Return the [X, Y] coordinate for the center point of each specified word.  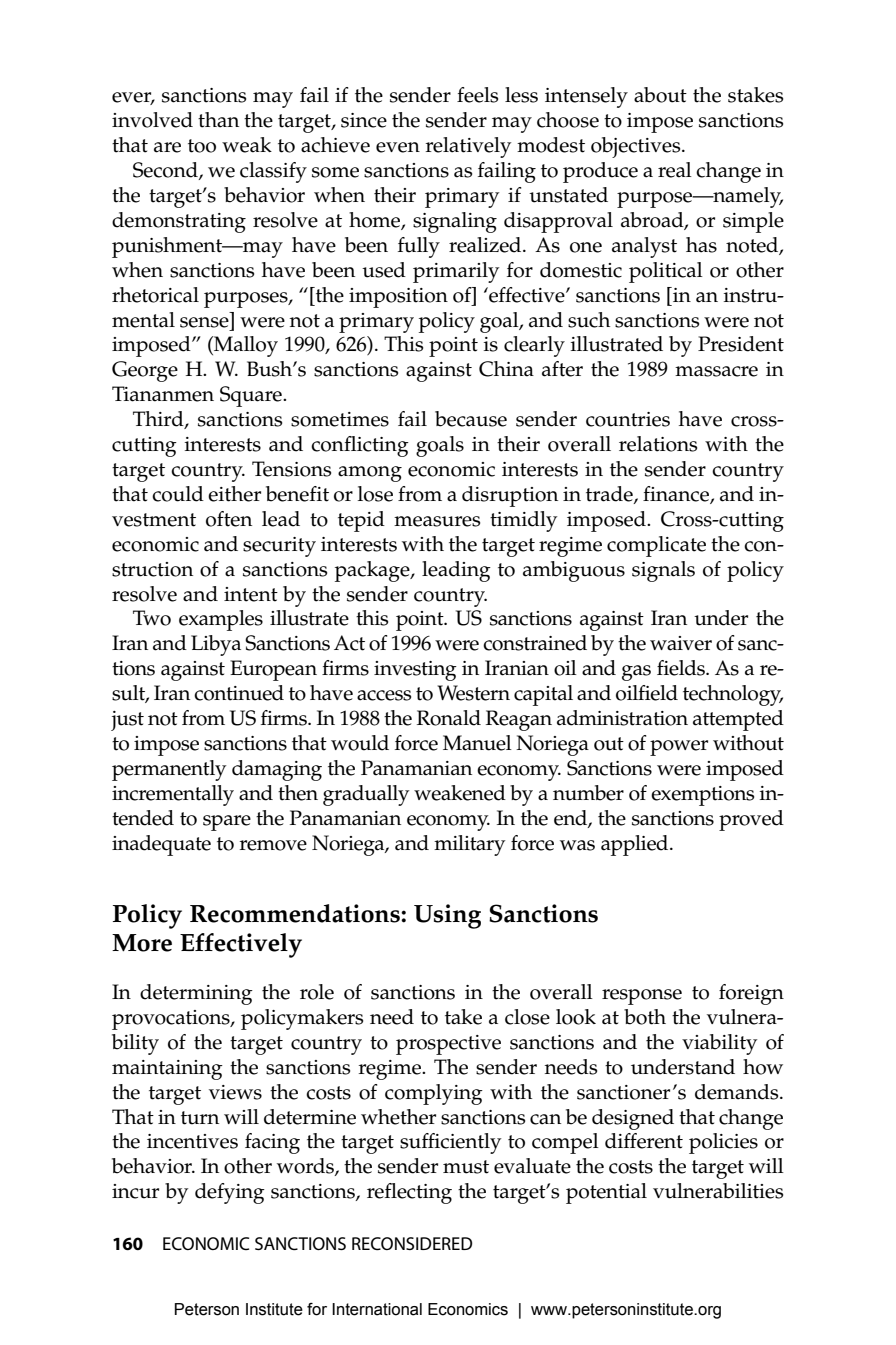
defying [230, 1193]
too [202, 146]
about [660, 95]
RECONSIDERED [412, 1243]
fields [682, 668]
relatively [468, 147]
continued [239, 693]
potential [606, 1193]
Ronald [449, 718]
